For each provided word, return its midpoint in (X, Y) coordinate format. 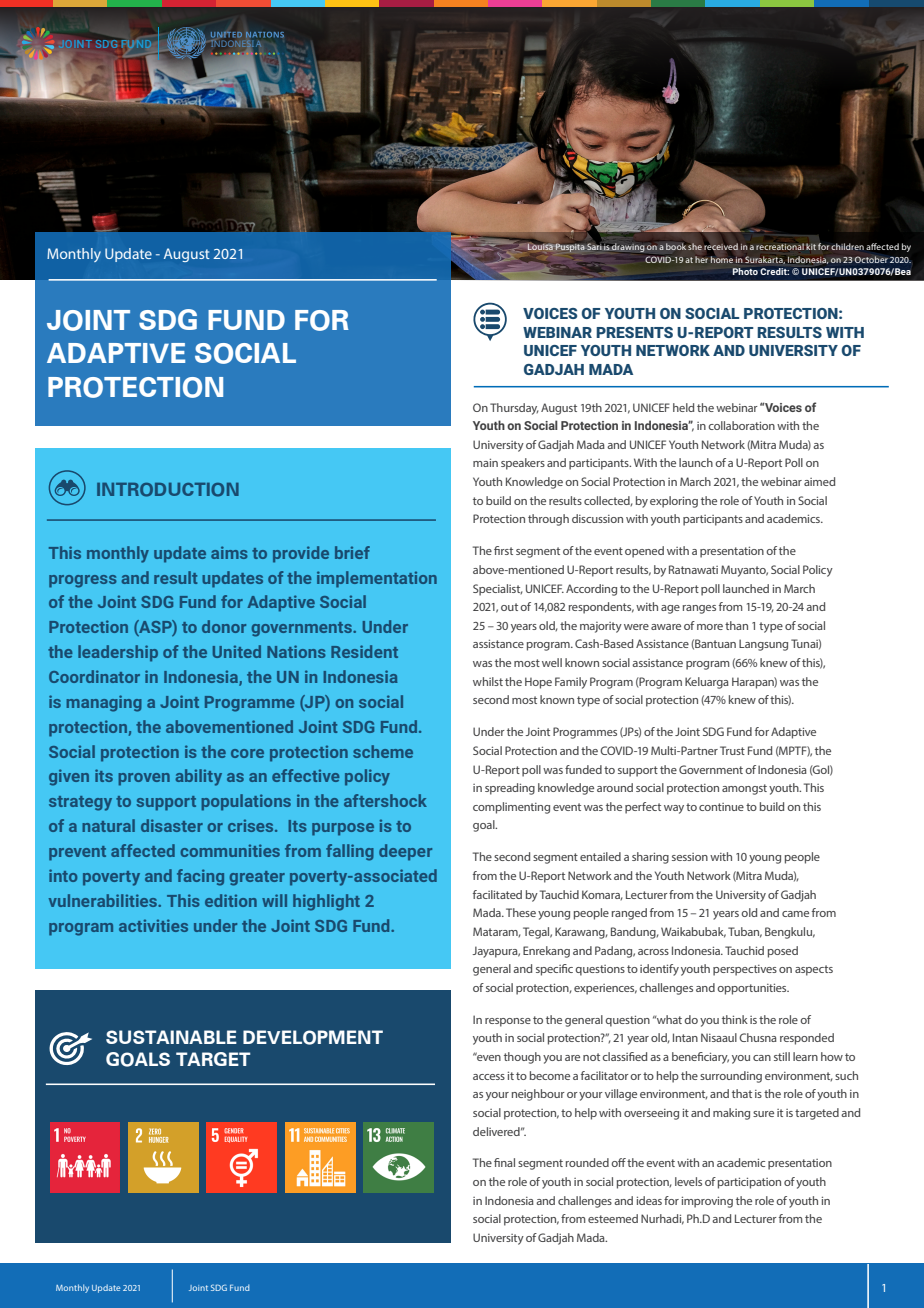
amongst (744, 789)
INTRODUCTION (168, 490)
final (504, 1162)
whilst (488, 681)
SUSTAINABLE (171, 1037)
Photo (745, 271)
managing (104, 703)
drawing (627, 247)
